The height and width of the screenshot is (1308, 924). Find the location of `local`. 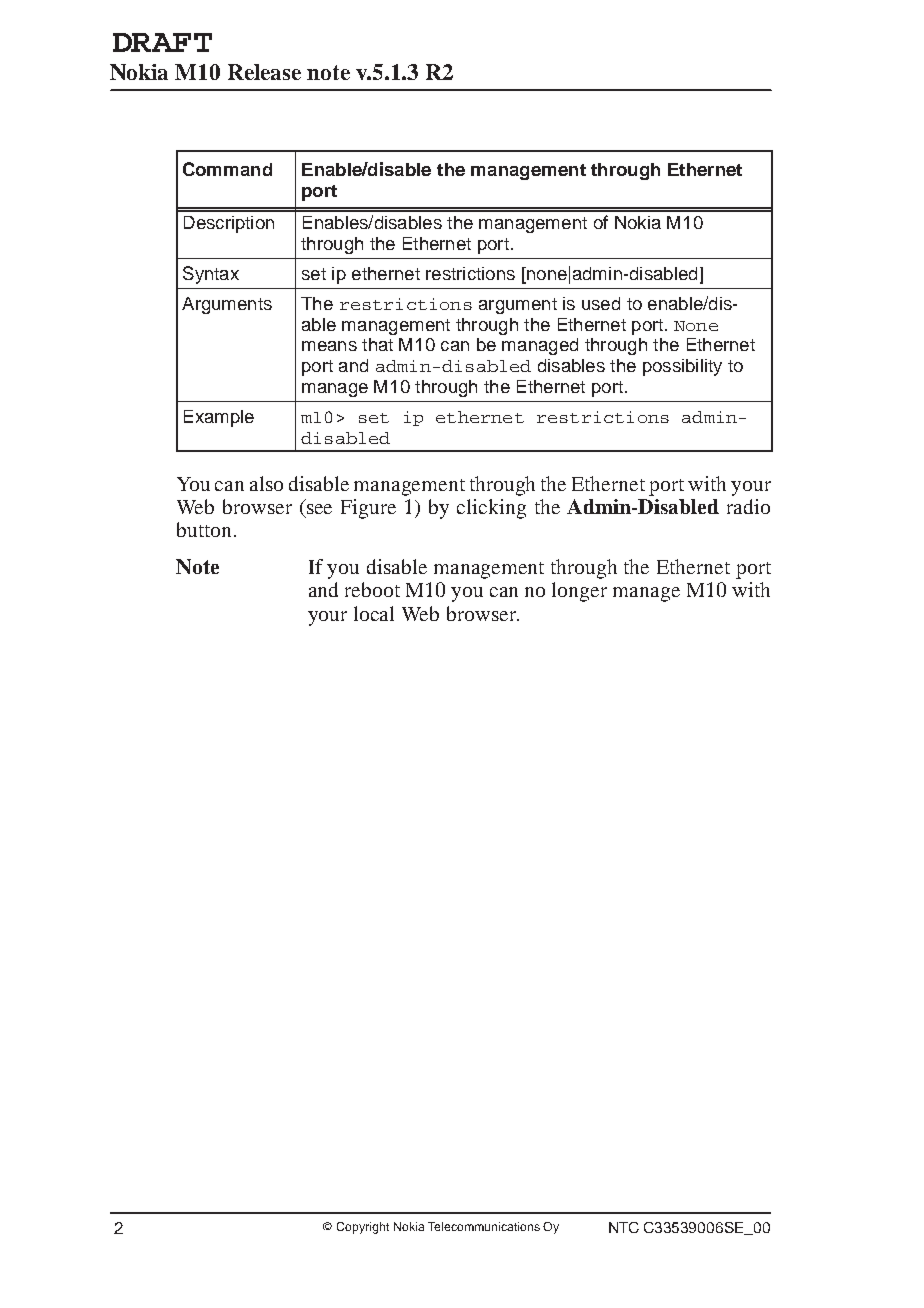

local is located at coordinates (374, 613).
